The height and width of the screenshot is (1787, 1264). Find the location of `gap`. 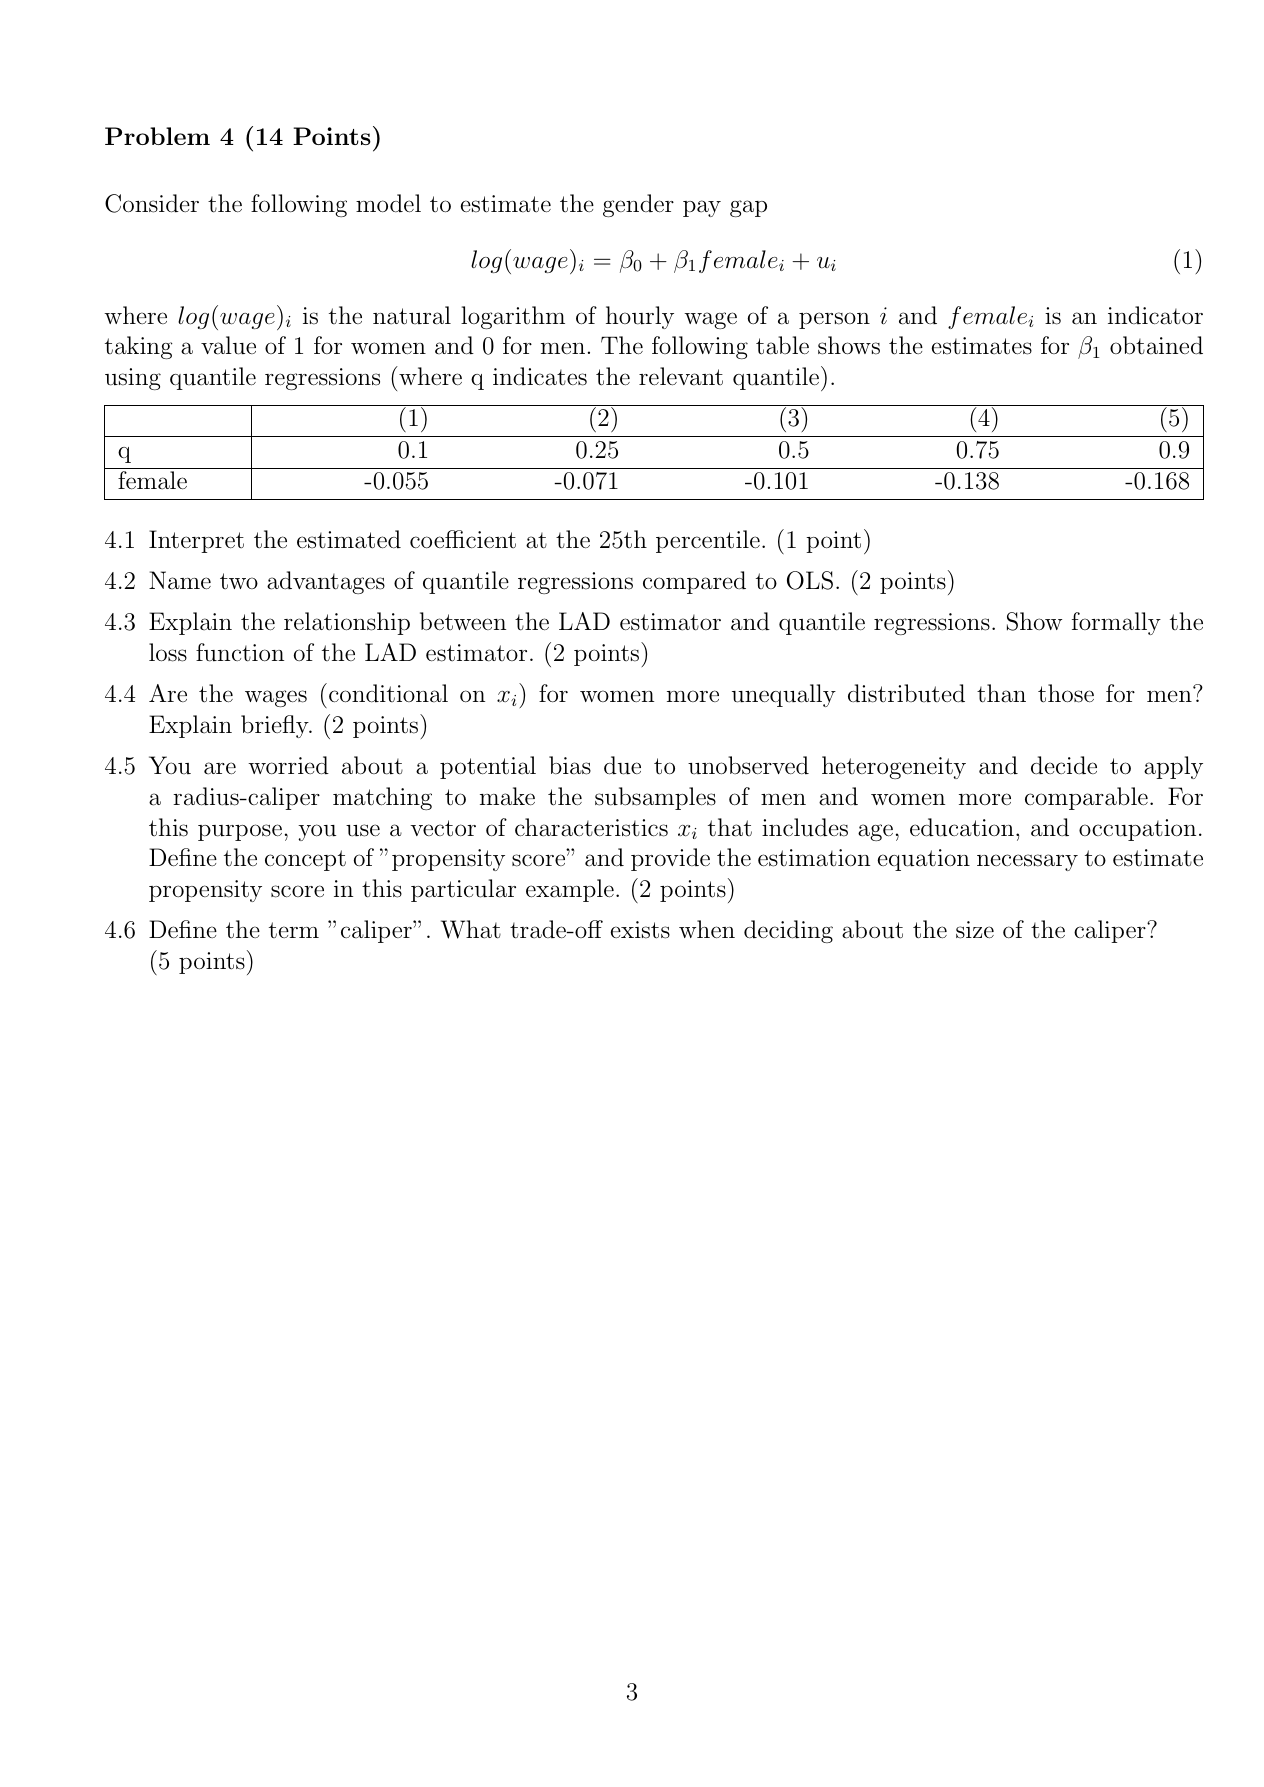

gap is located at coordinates (748, 208).
